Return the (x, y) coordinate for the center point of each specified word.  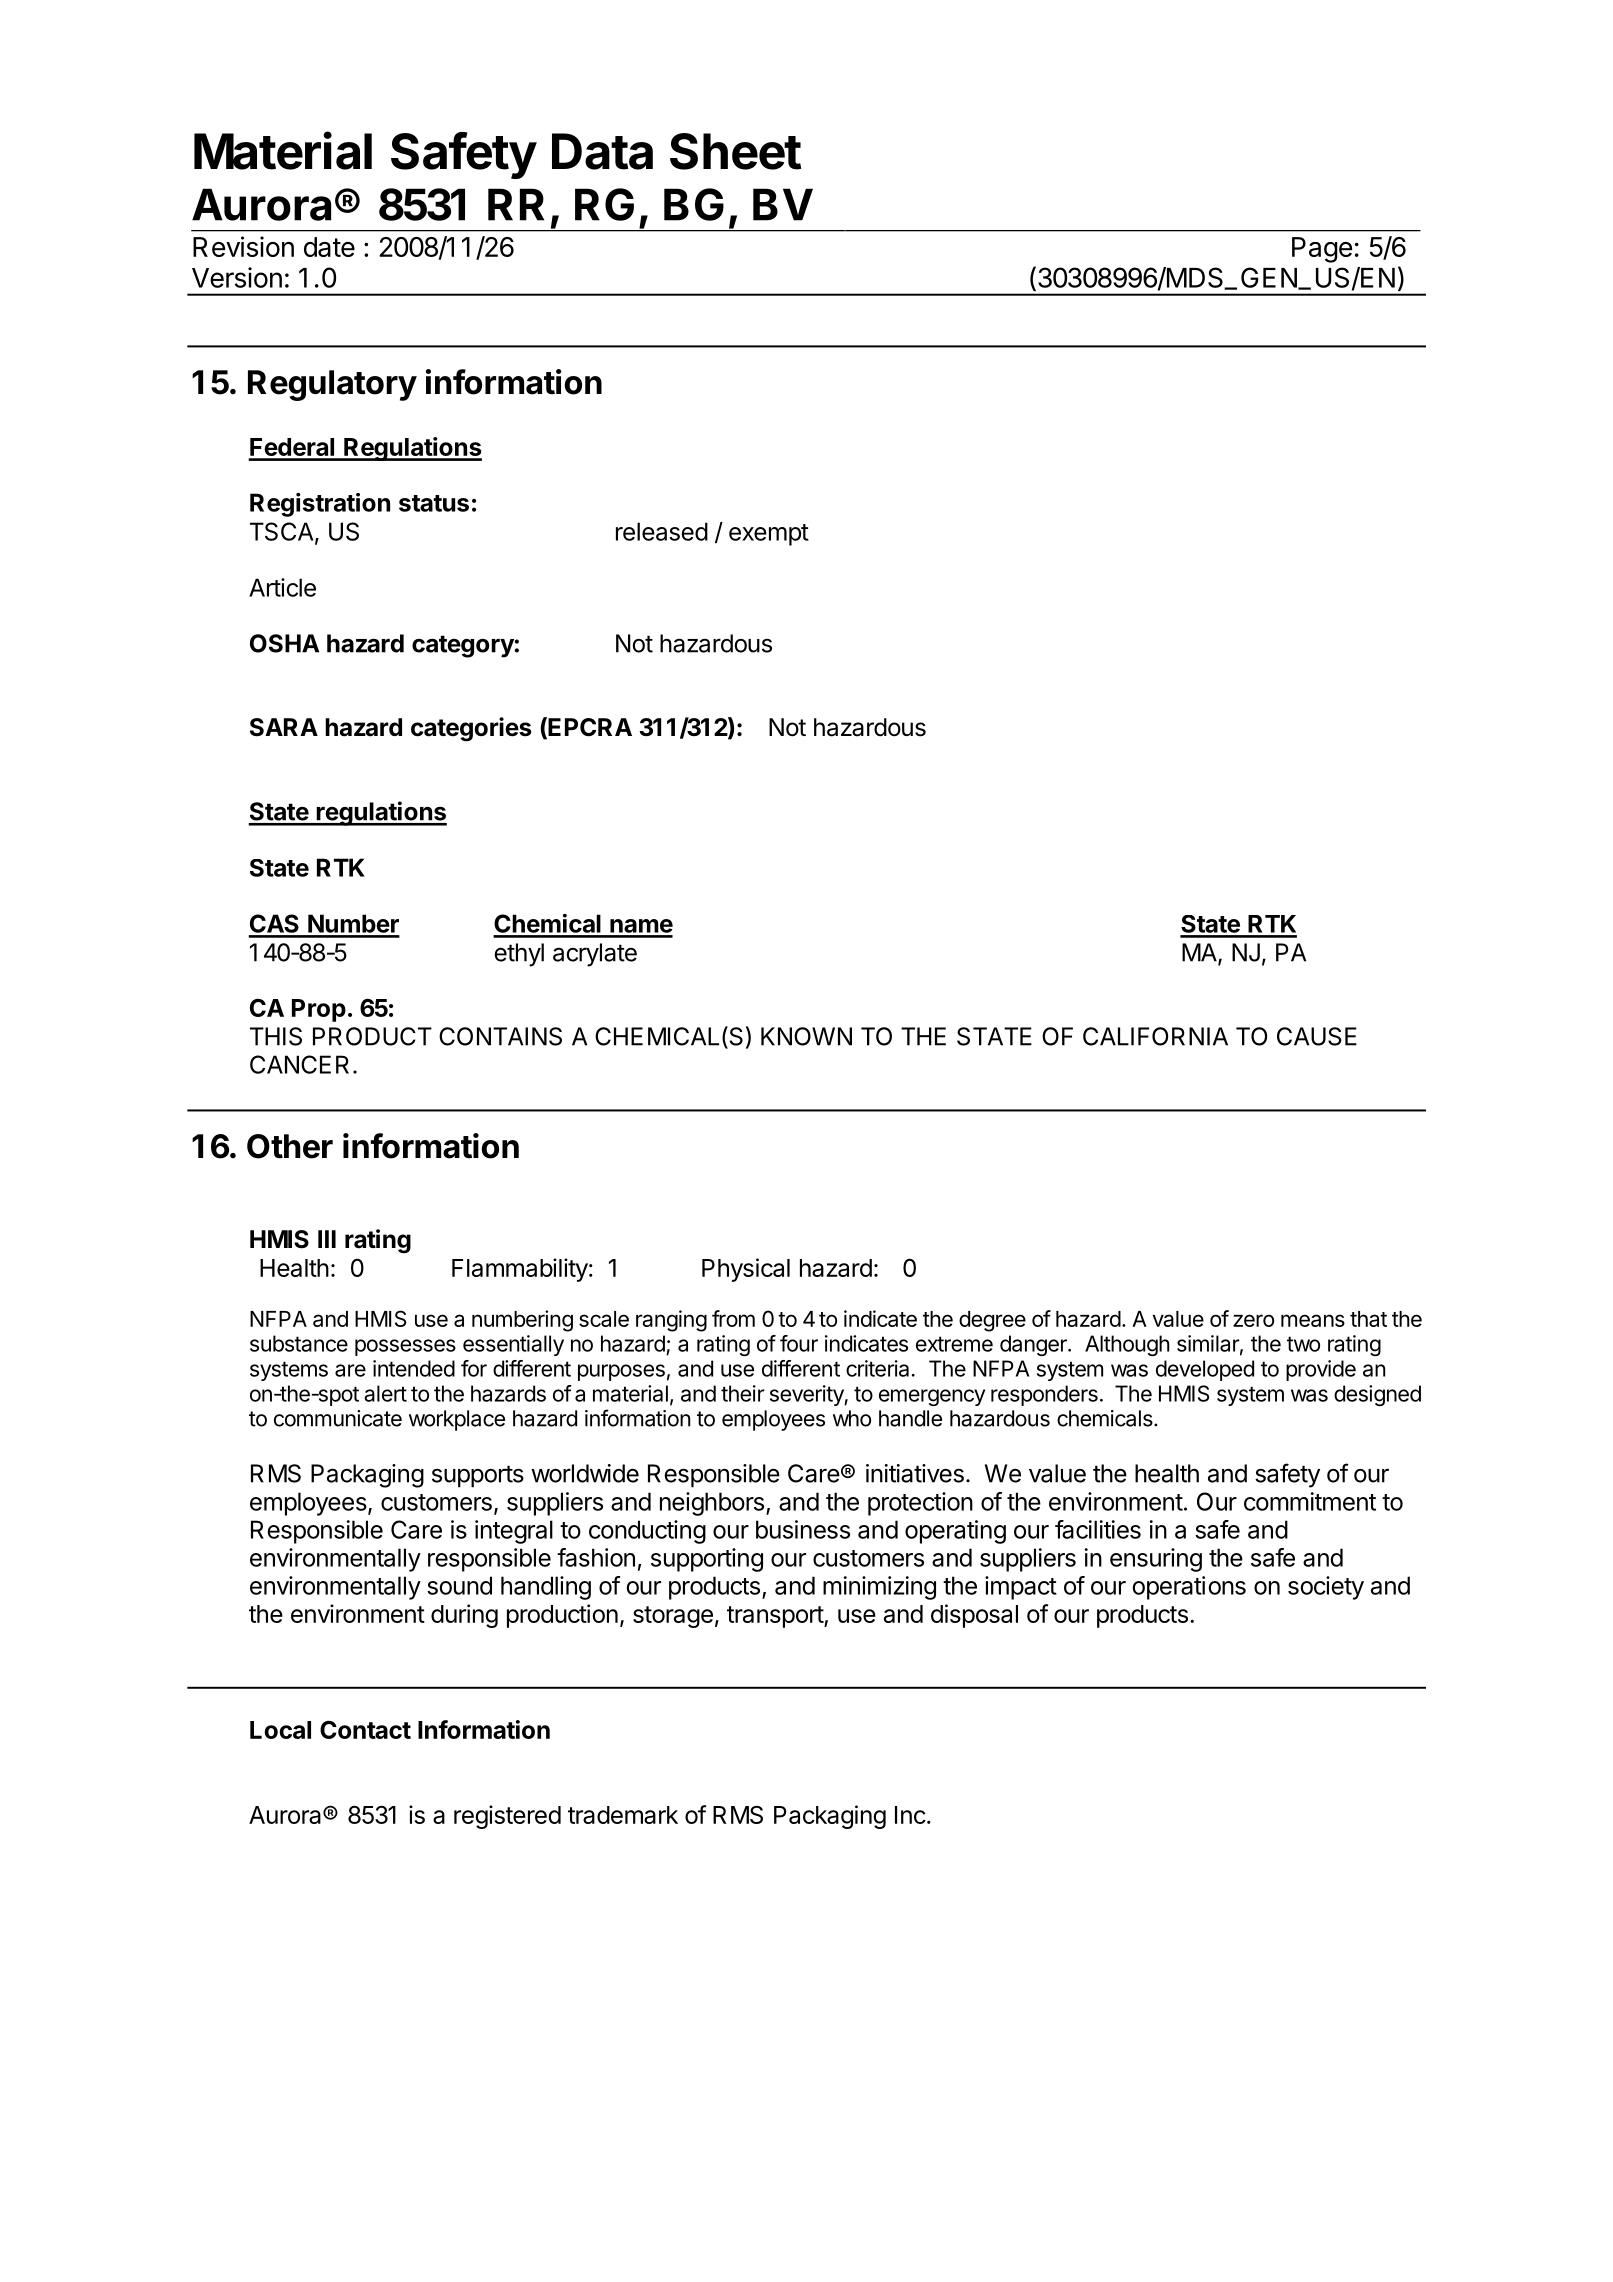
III (327, 1239)
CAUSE (1317, 1036)
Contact (365, 1729)
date (329, 247)
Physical (746, 1270)
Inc (910, 1815)
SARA (284, 727)
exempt (769, 535)
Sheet (735, 151)
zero (1253, 1320)
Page (1322, 250)
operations (1189, 1588)
